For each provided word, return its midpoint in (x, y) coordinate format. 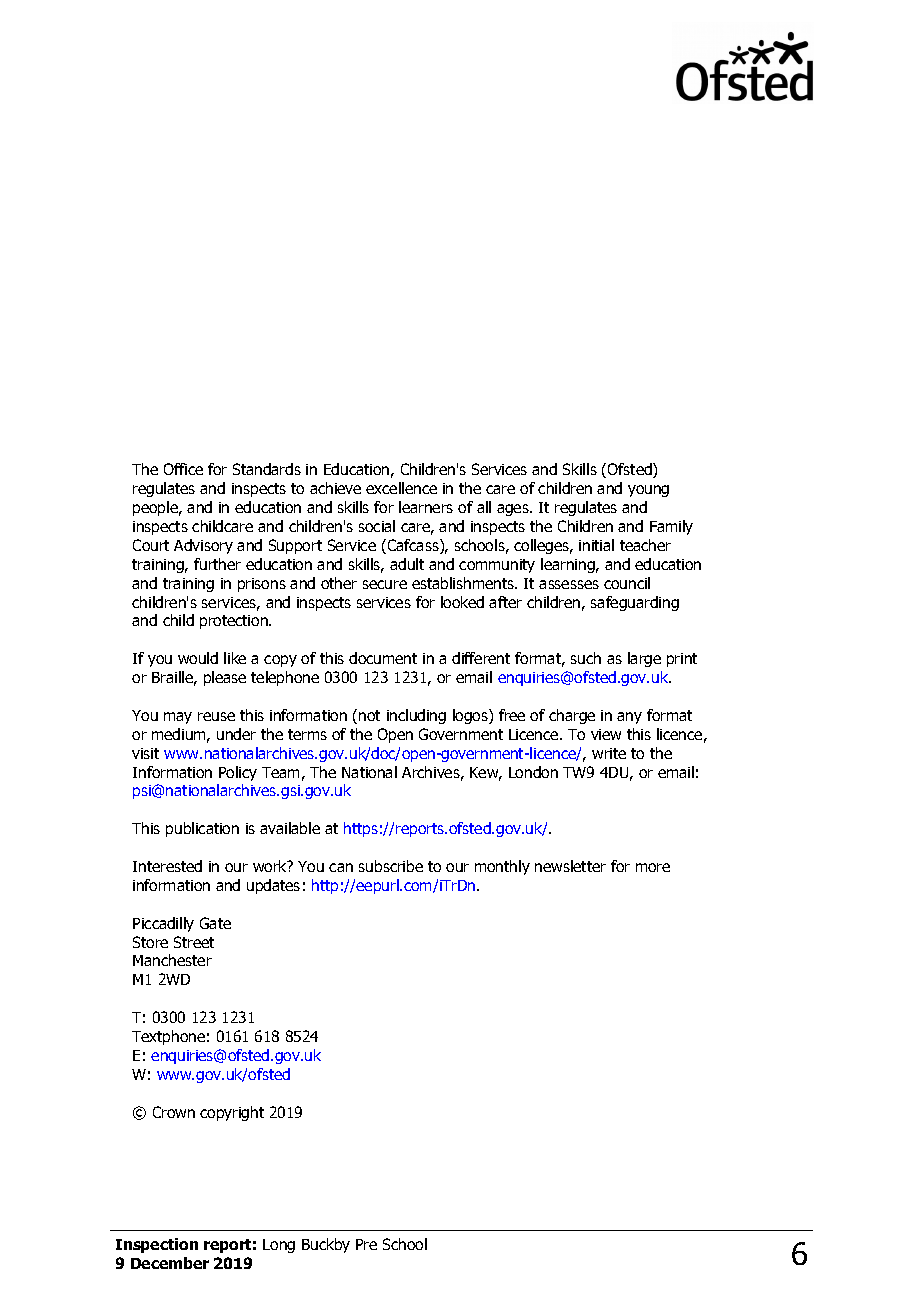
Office (183, 469)
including (416, 716)
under (236, 734)
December (170, 1263)
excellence (401, 488)
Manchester (172, 960)
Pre (366, 1244)
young (648, 491)
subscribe (391, 866)
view (606, 734)
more (653, 867)
